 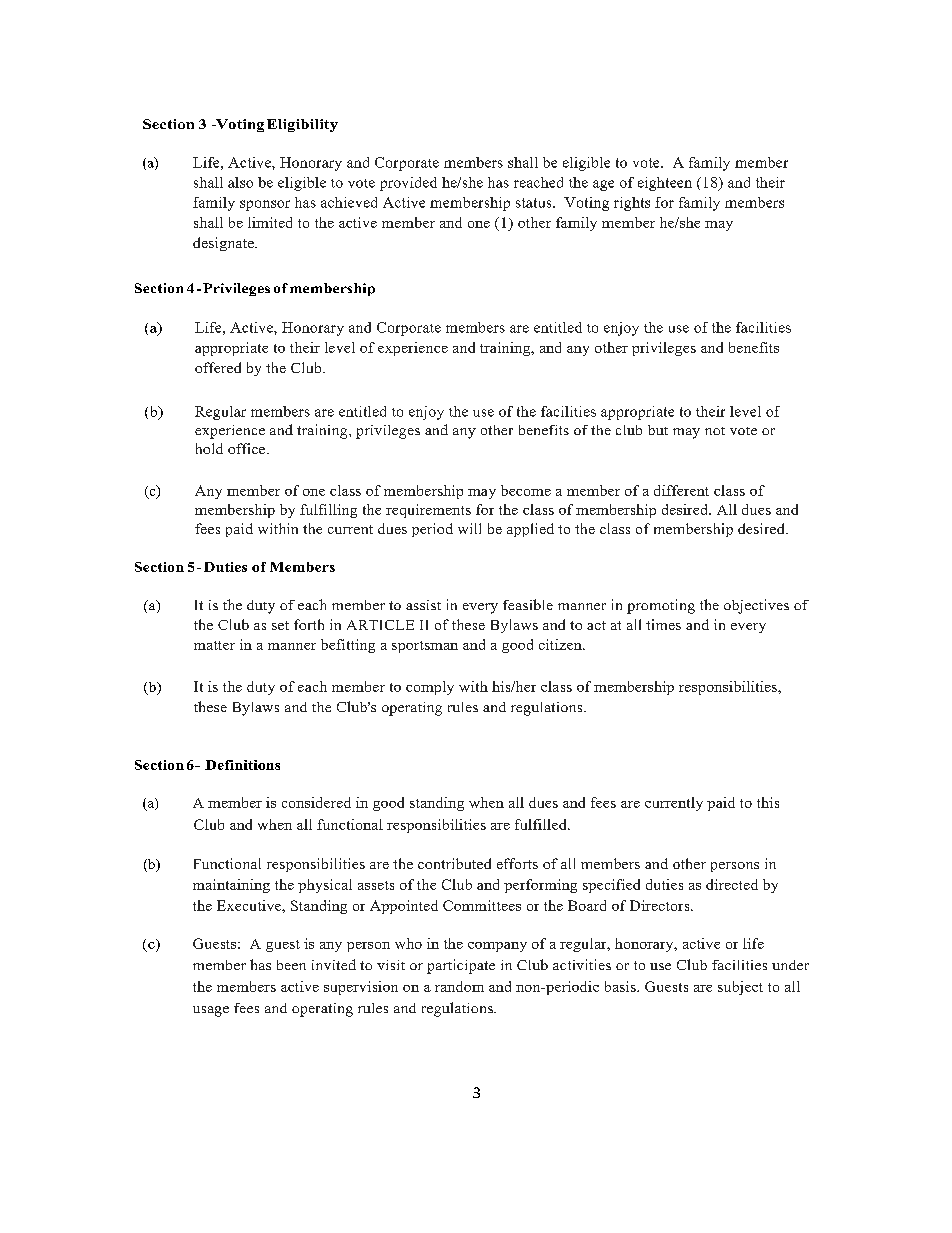 I want to click on feasible, so click(x=528, y=604).
